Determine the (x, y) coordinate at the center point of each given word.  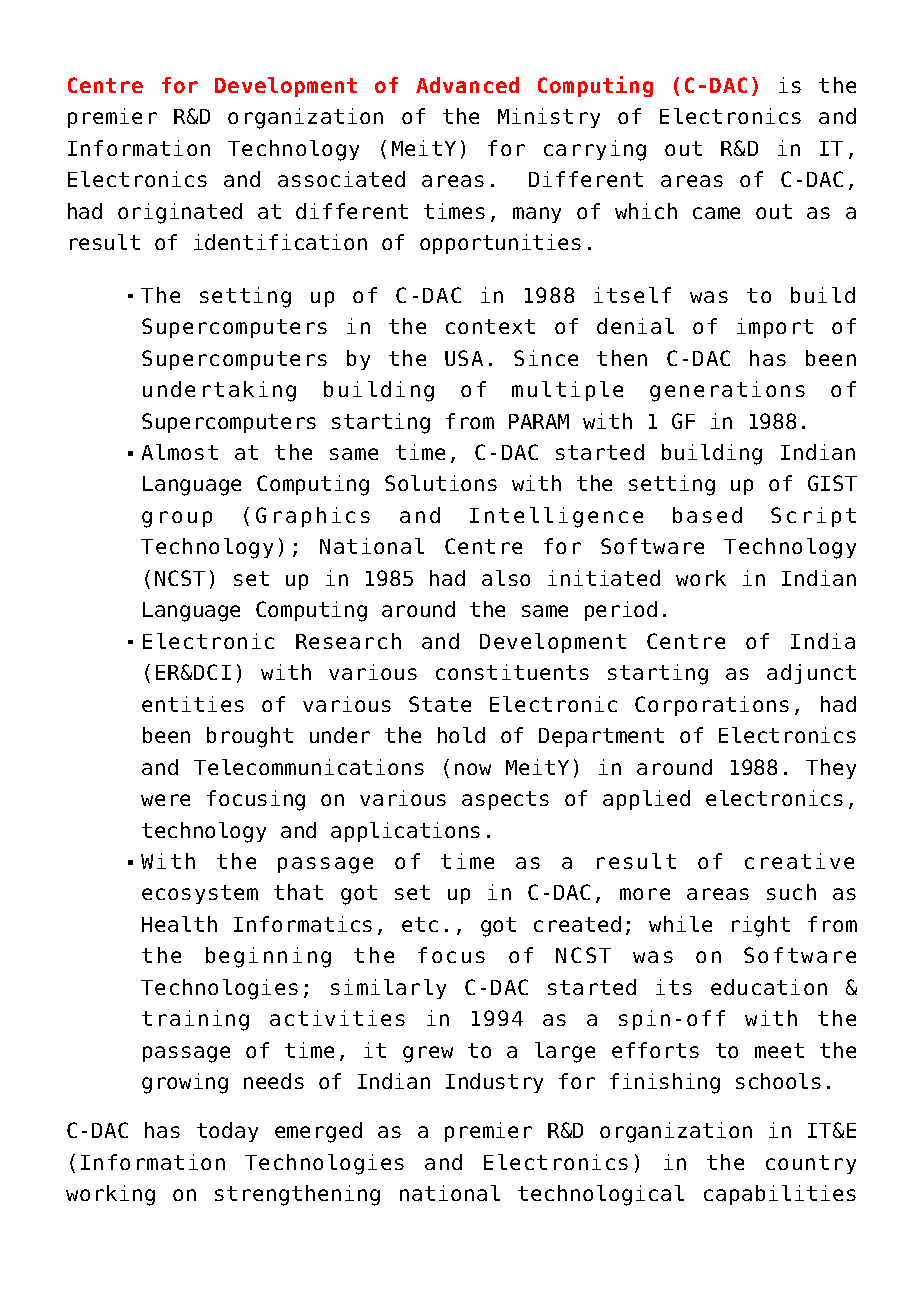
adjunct (811, 674)
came (716, 213)
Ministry (549, 118)
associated (341, 179)
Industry (494, 1083)
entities (193, 704)
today (227, 1132)
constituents (512, 672)
